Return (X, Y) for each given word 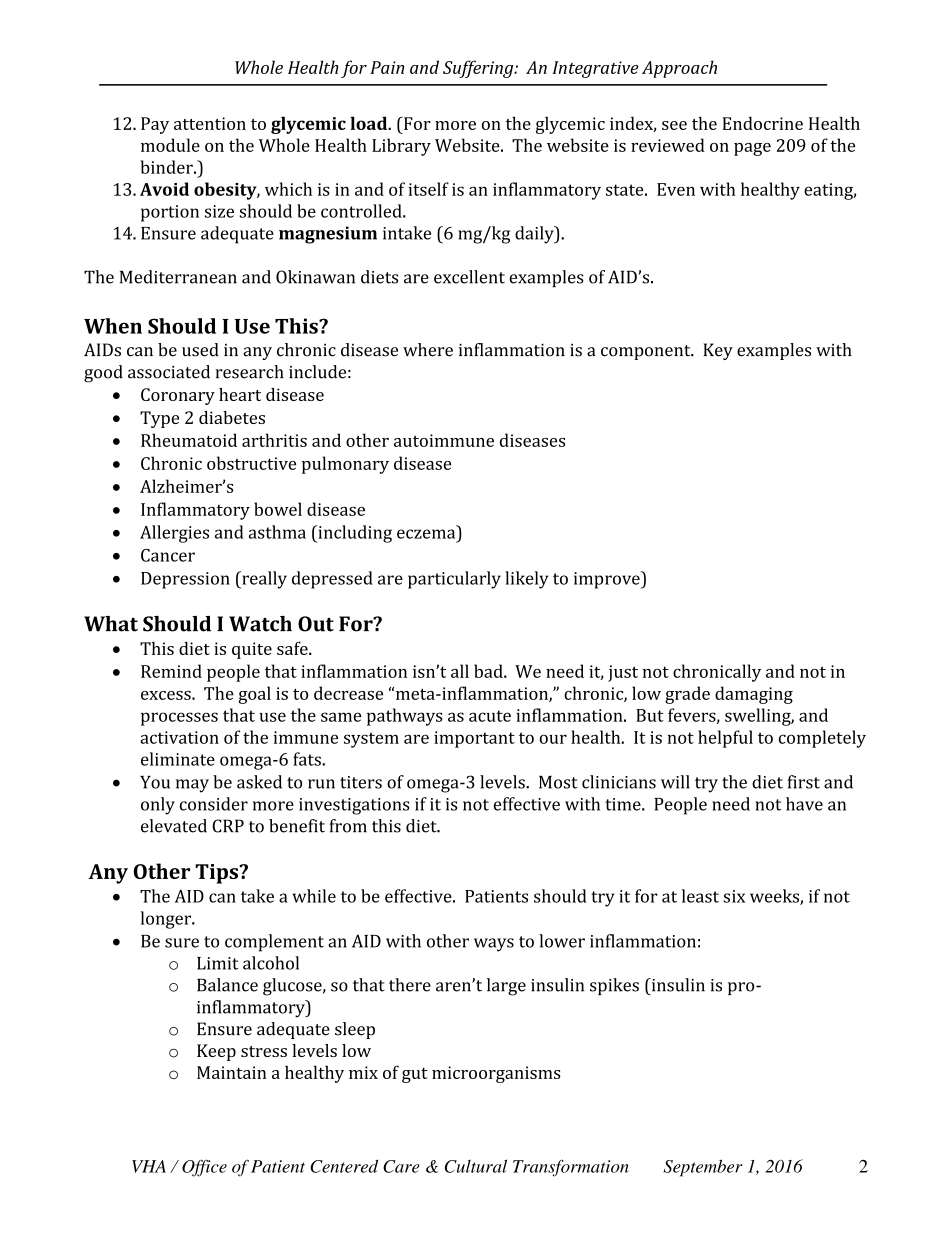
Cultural (476, 1166)
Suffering (479, 69)
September (703, 1168)
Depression (185, 580)
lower (562, 941)
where (428, 350)
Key (718, 351)
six (734, 896)
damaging (754, 695)
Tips (217, 874)
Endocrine (762, 123)
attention (210, 123)
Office (204, 1168)
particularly (454, 580)
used (200, 350)
